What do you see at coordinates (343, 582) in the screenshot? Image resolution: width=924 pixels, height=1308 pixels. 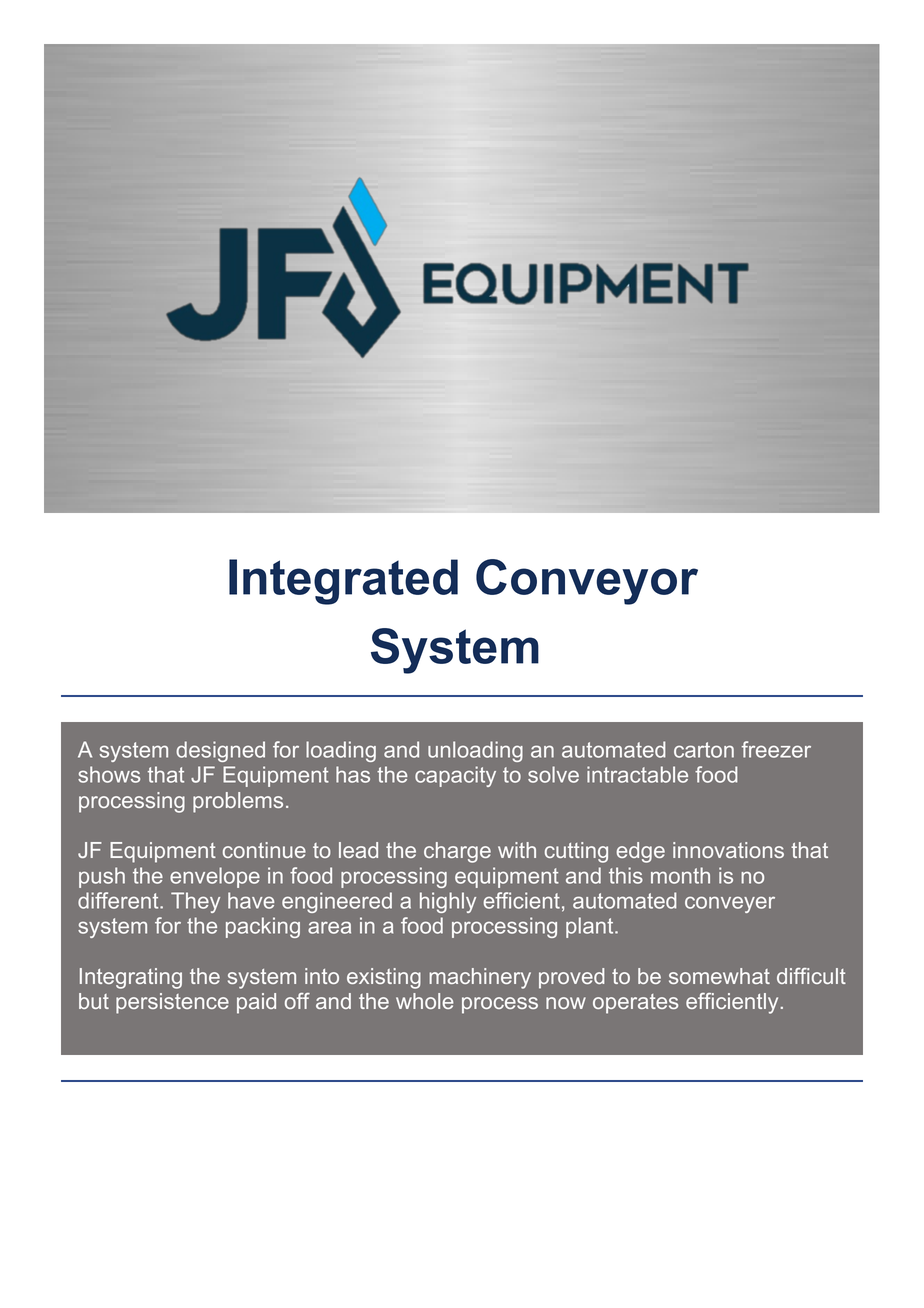 I see `Integrated` at bounding box center [343, 582].
